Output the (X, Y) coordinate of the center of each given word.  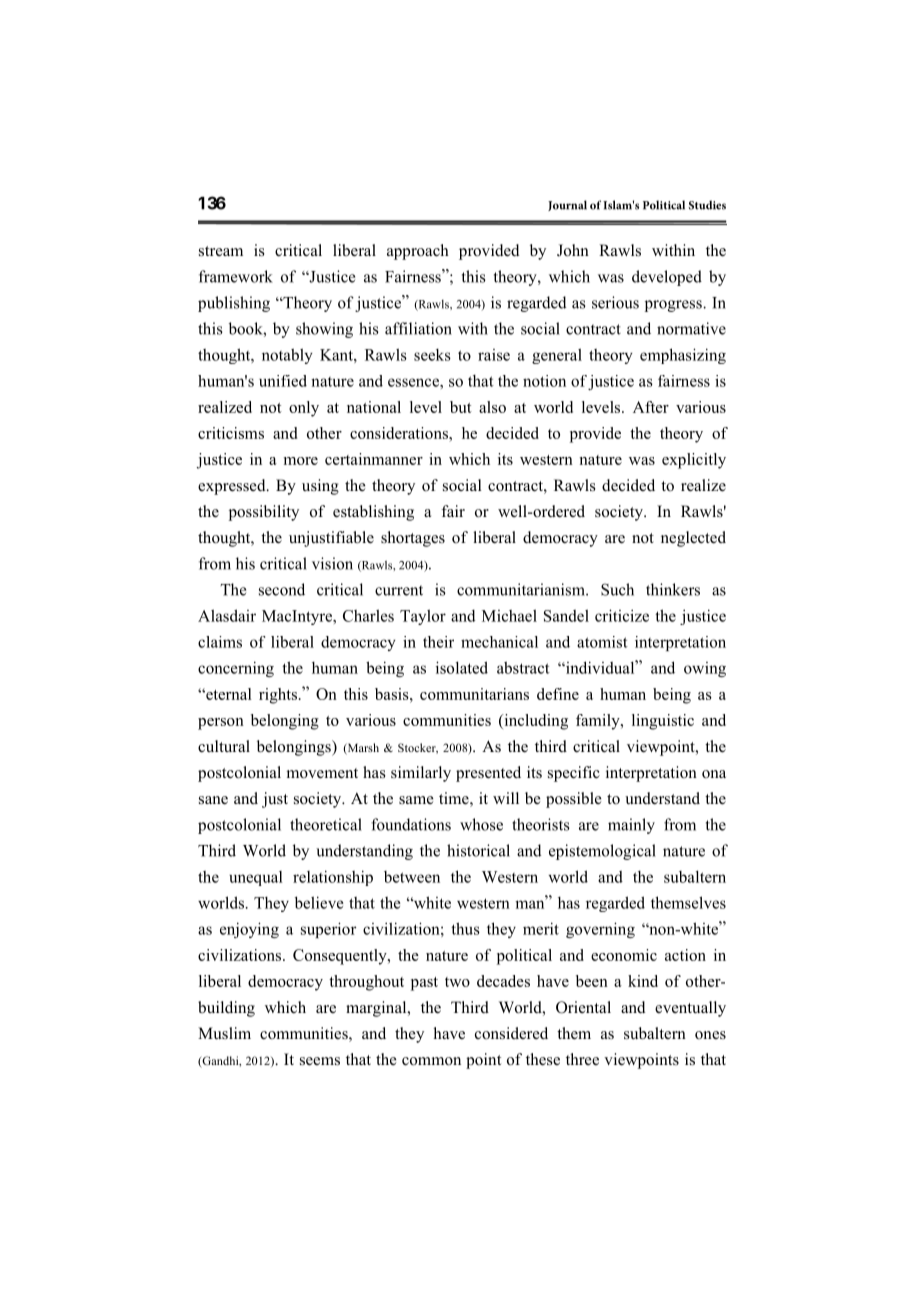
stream (221, 251)
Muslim (224, 1033)
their (438, 642)
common (431, 1061)
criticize (622, 615)
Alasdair (227, 615)
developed (667, 278)
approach (418, 252)
